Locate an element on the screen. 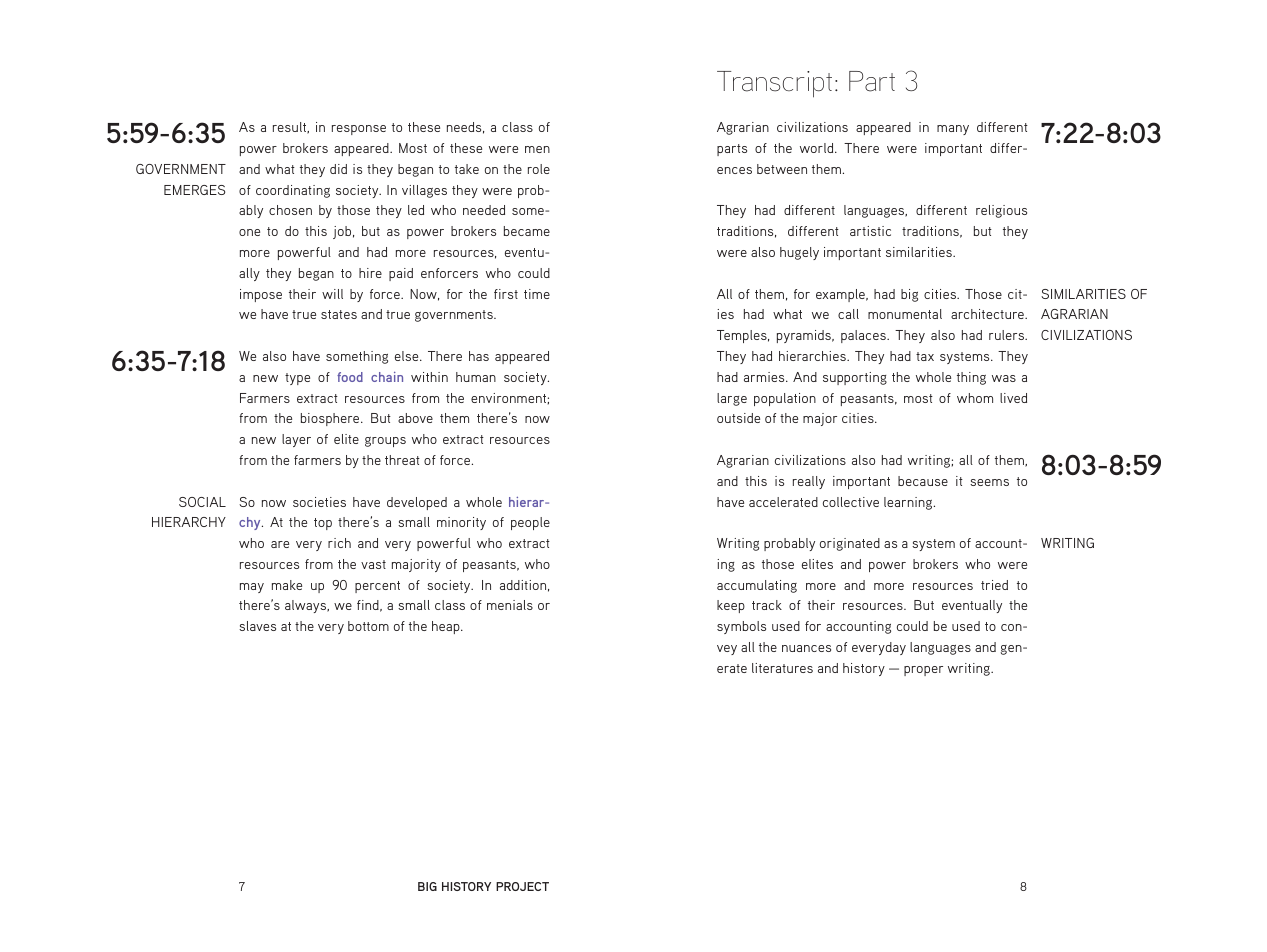  many is located at coordinates (953, 130).
